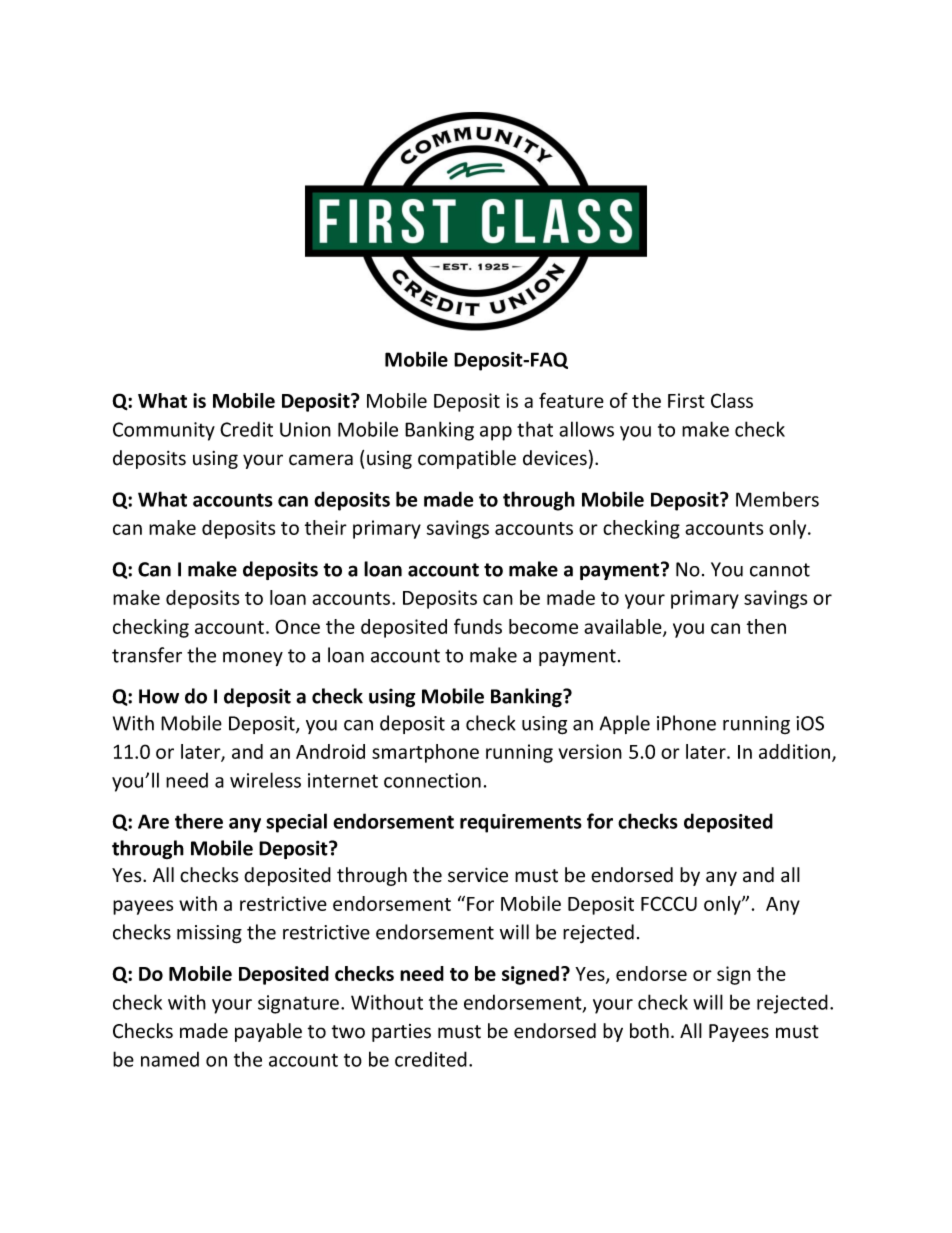 The image size is (952, 1233). I want to click on Class, so click(732, 400).
